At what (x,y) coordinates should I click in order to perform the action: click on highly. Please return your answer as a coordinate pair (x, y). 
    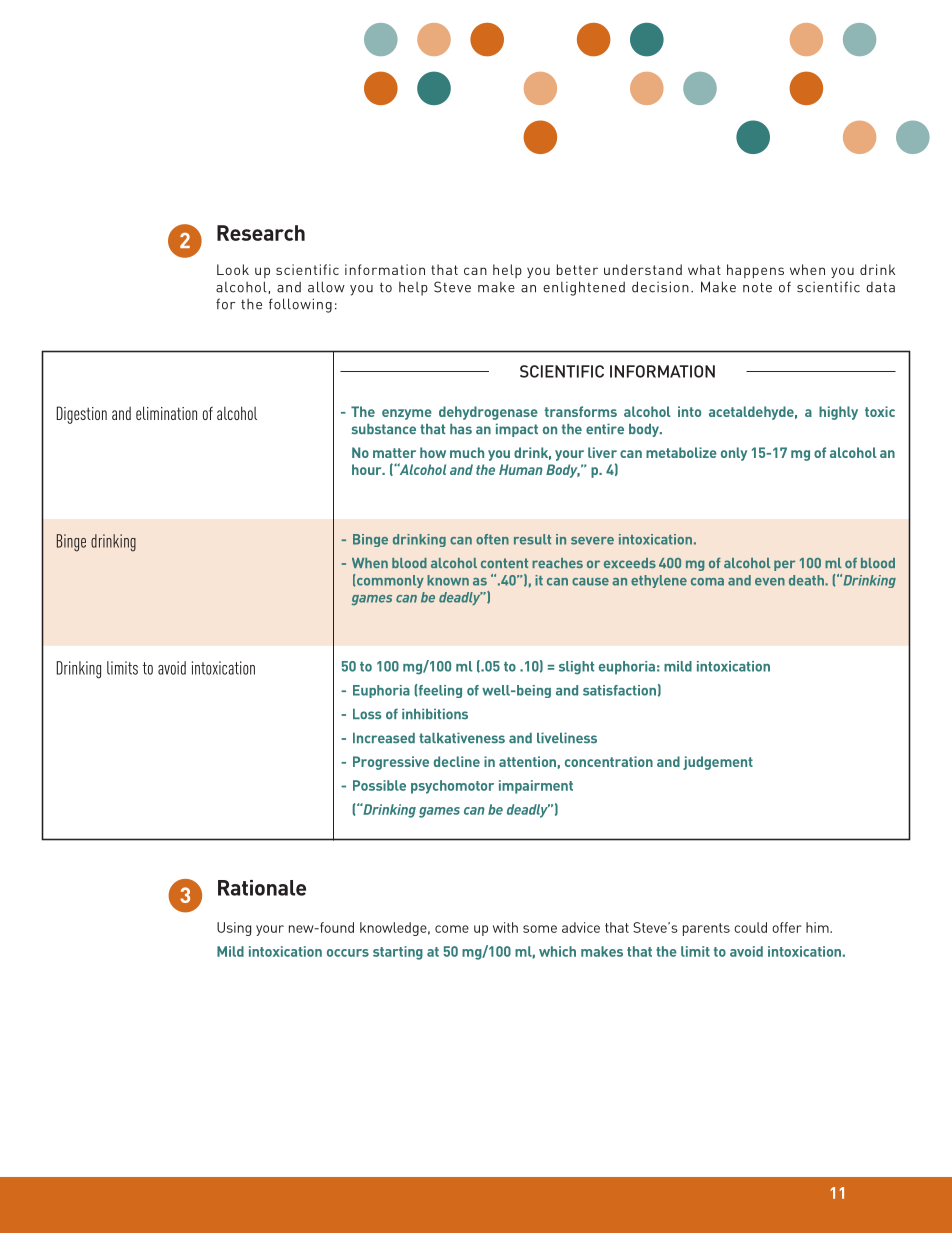
    Looking at the image, I should click on (838, 413).
